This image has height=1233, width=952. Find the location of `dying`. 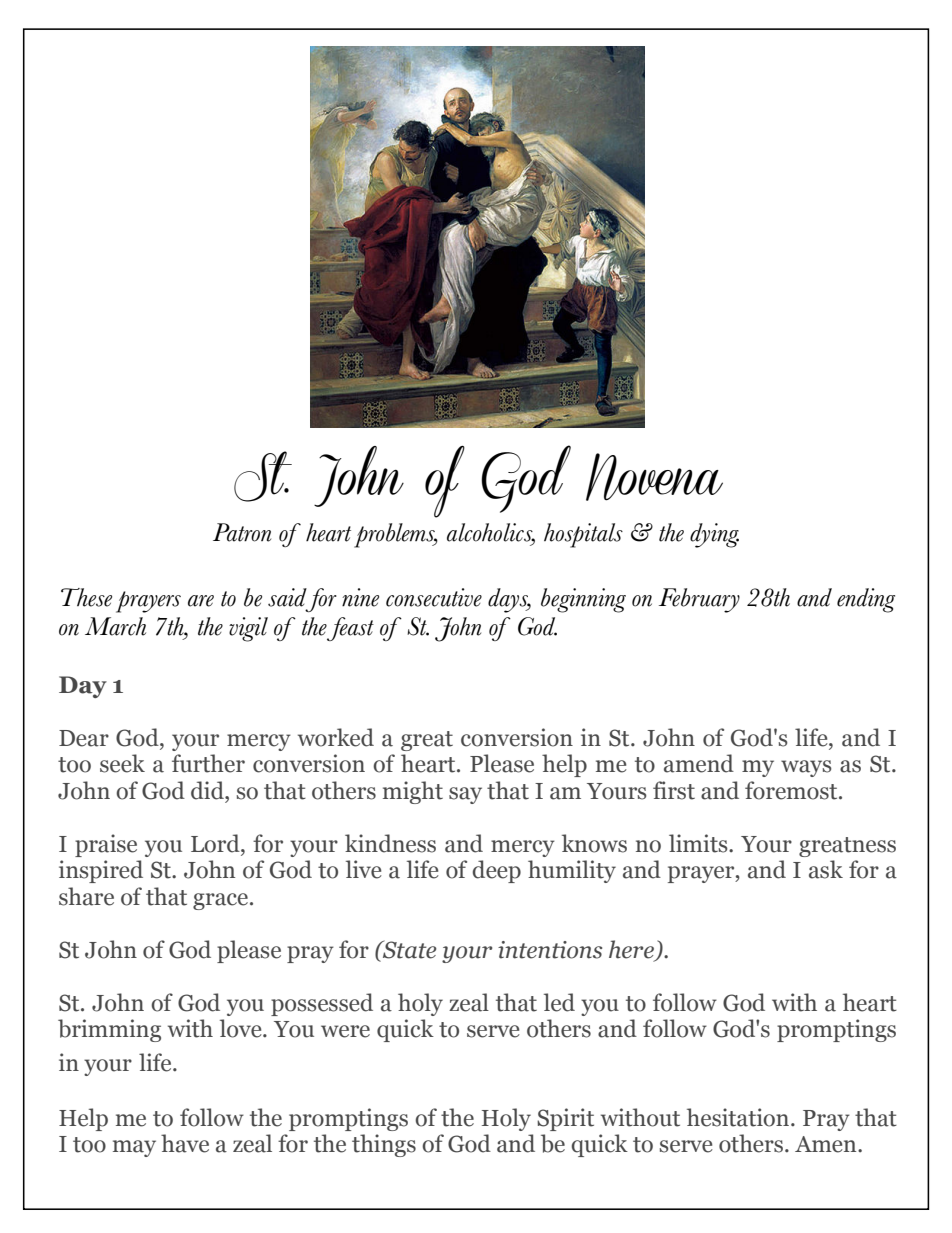

dying is located at coordinates (714, 535).
